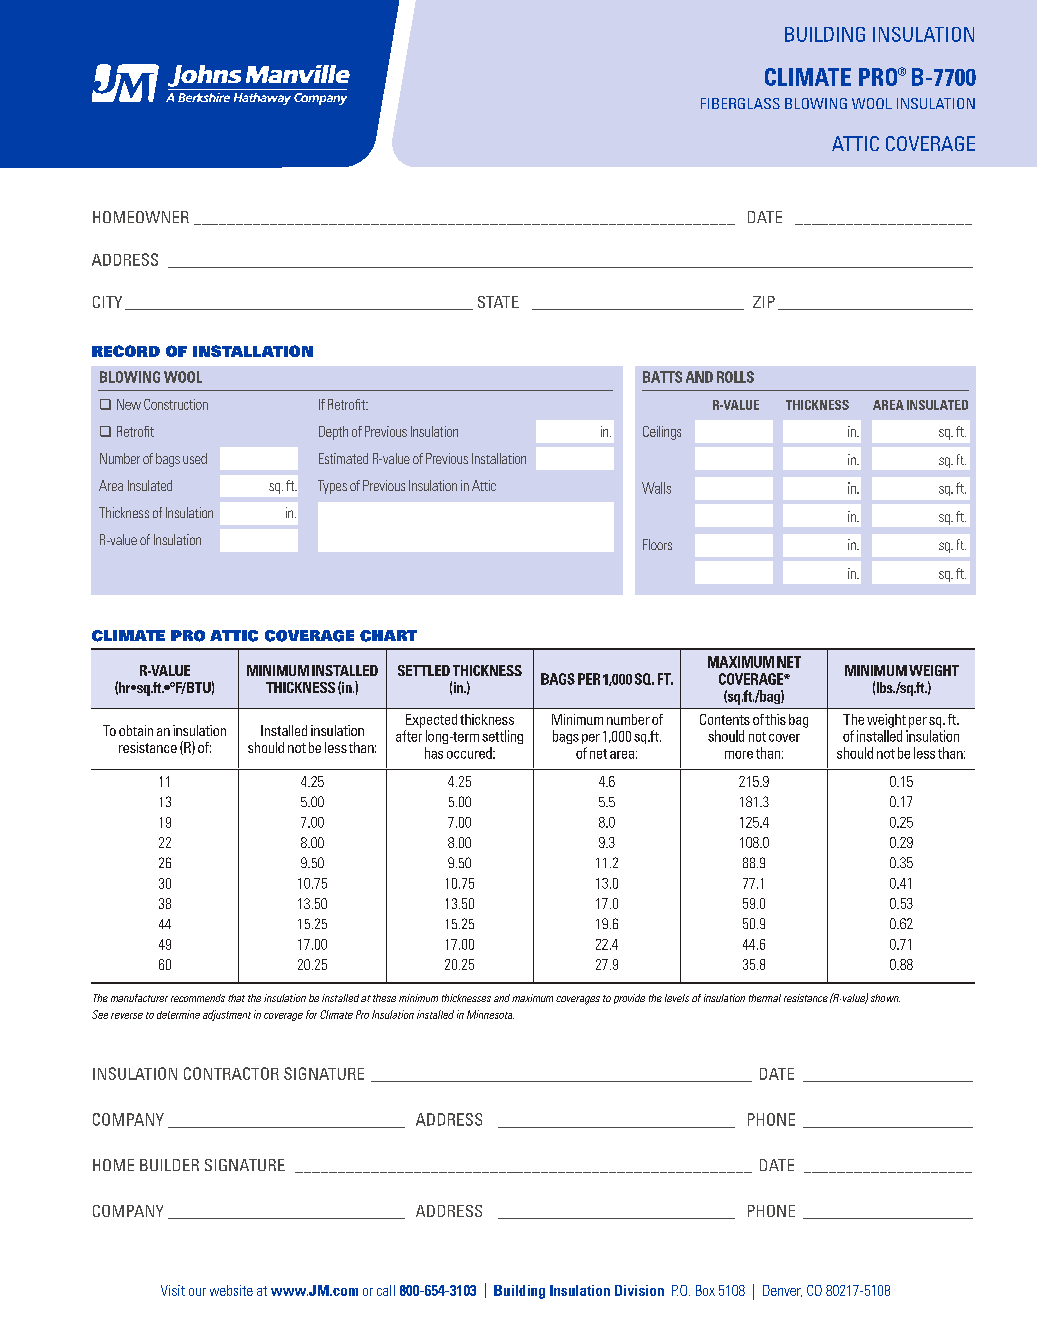 The width and height of the document is (1037, 1342). What do you see at coordinates (502, 737) in the document?
I see `settling` at bounding box center [502, 737].
